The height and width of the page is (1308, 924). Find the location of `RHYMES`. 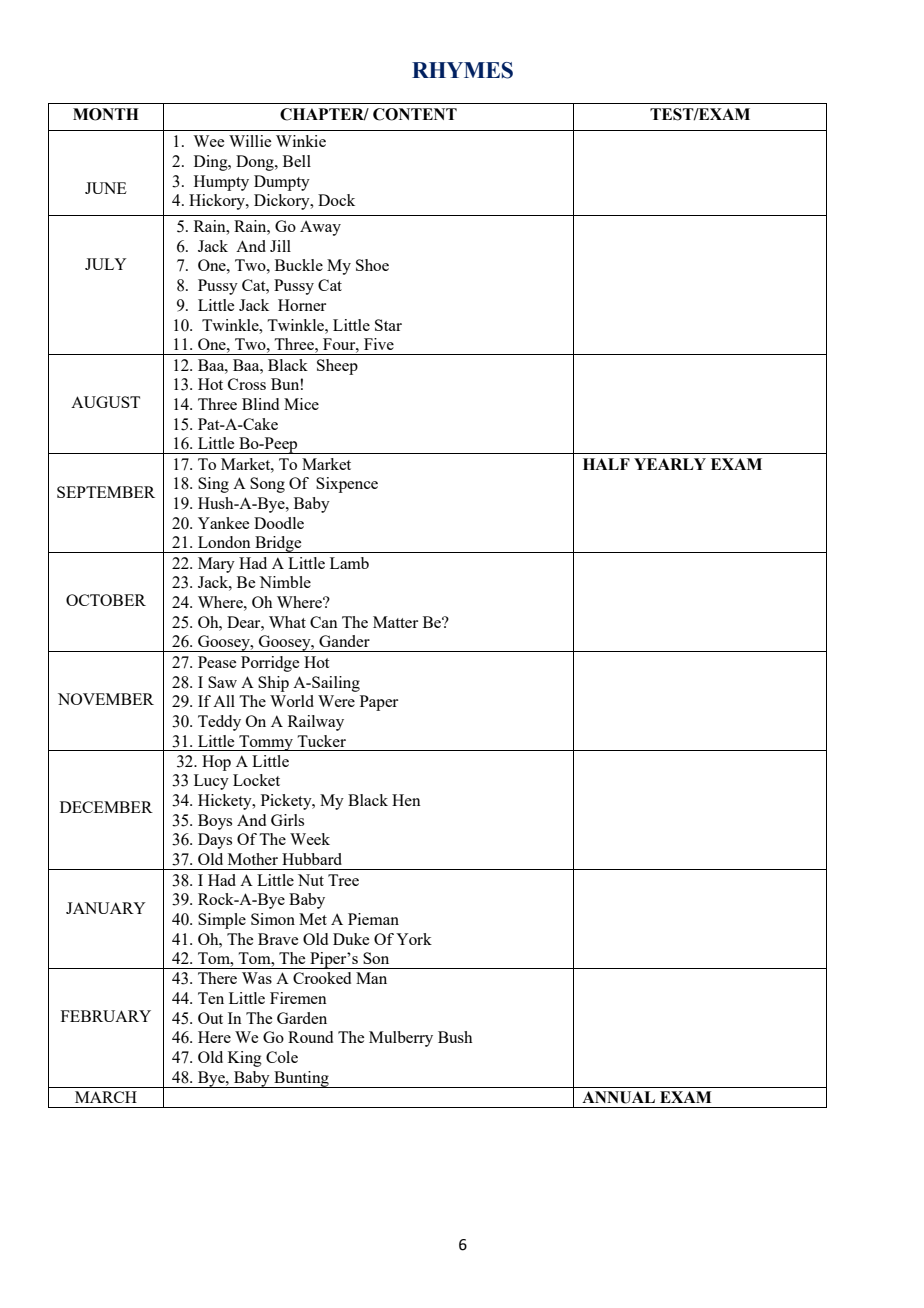

RHYMES is located at coordinates (462, 70).
